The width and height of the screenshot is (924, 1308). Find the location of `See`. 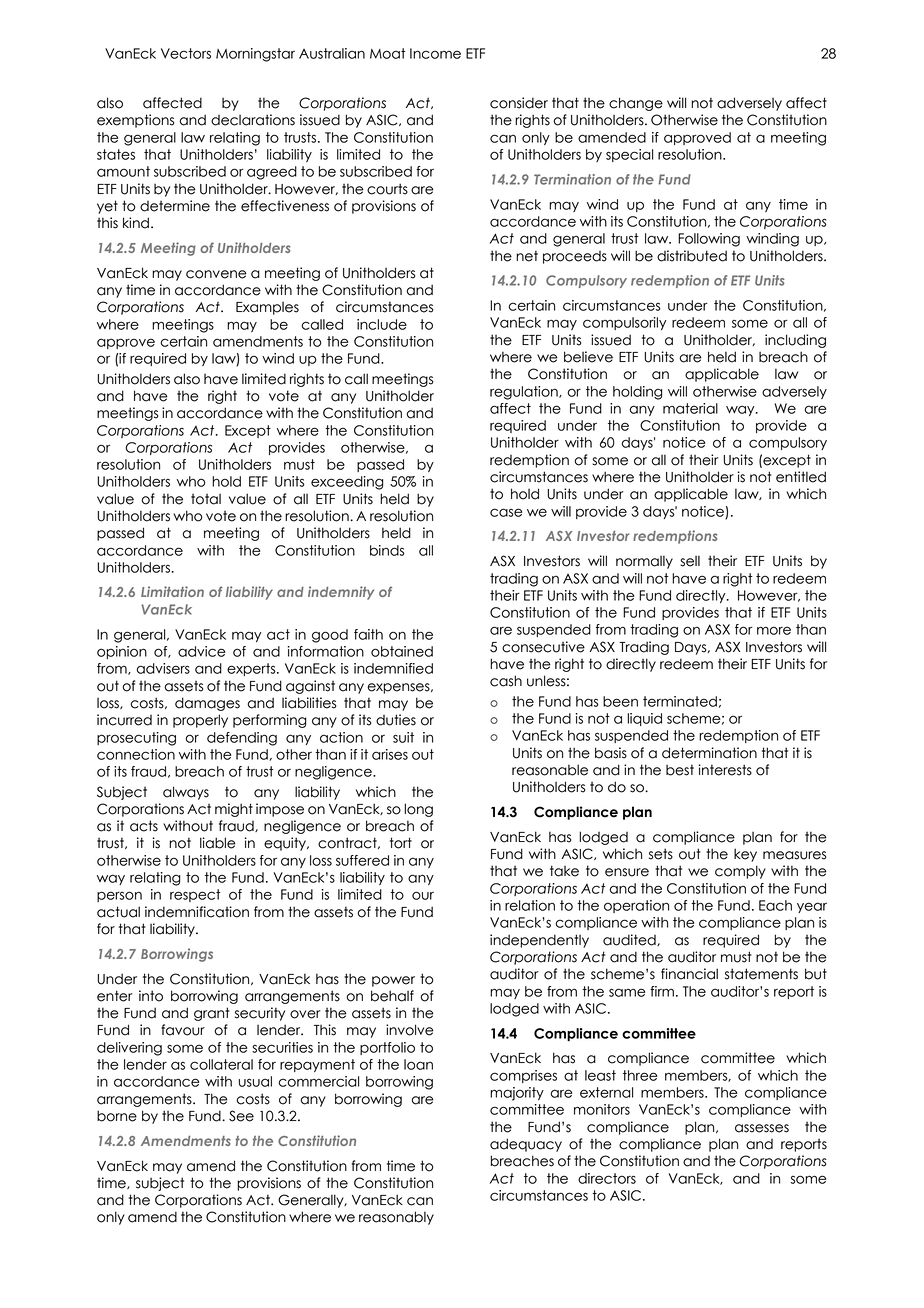

See is located at coordinates (241, 1116).
